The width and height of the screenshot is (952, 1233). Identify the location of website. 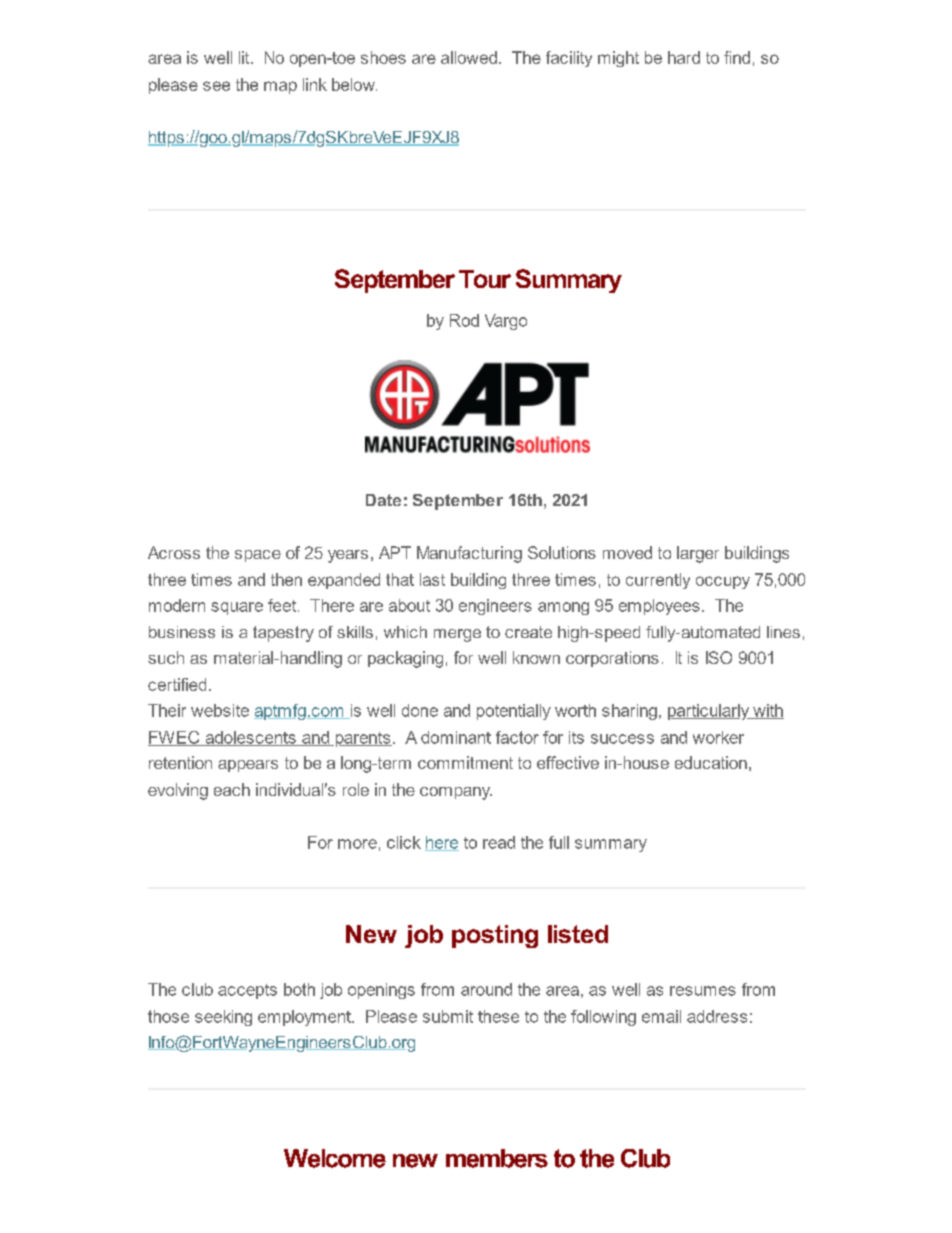
(220, 710).
